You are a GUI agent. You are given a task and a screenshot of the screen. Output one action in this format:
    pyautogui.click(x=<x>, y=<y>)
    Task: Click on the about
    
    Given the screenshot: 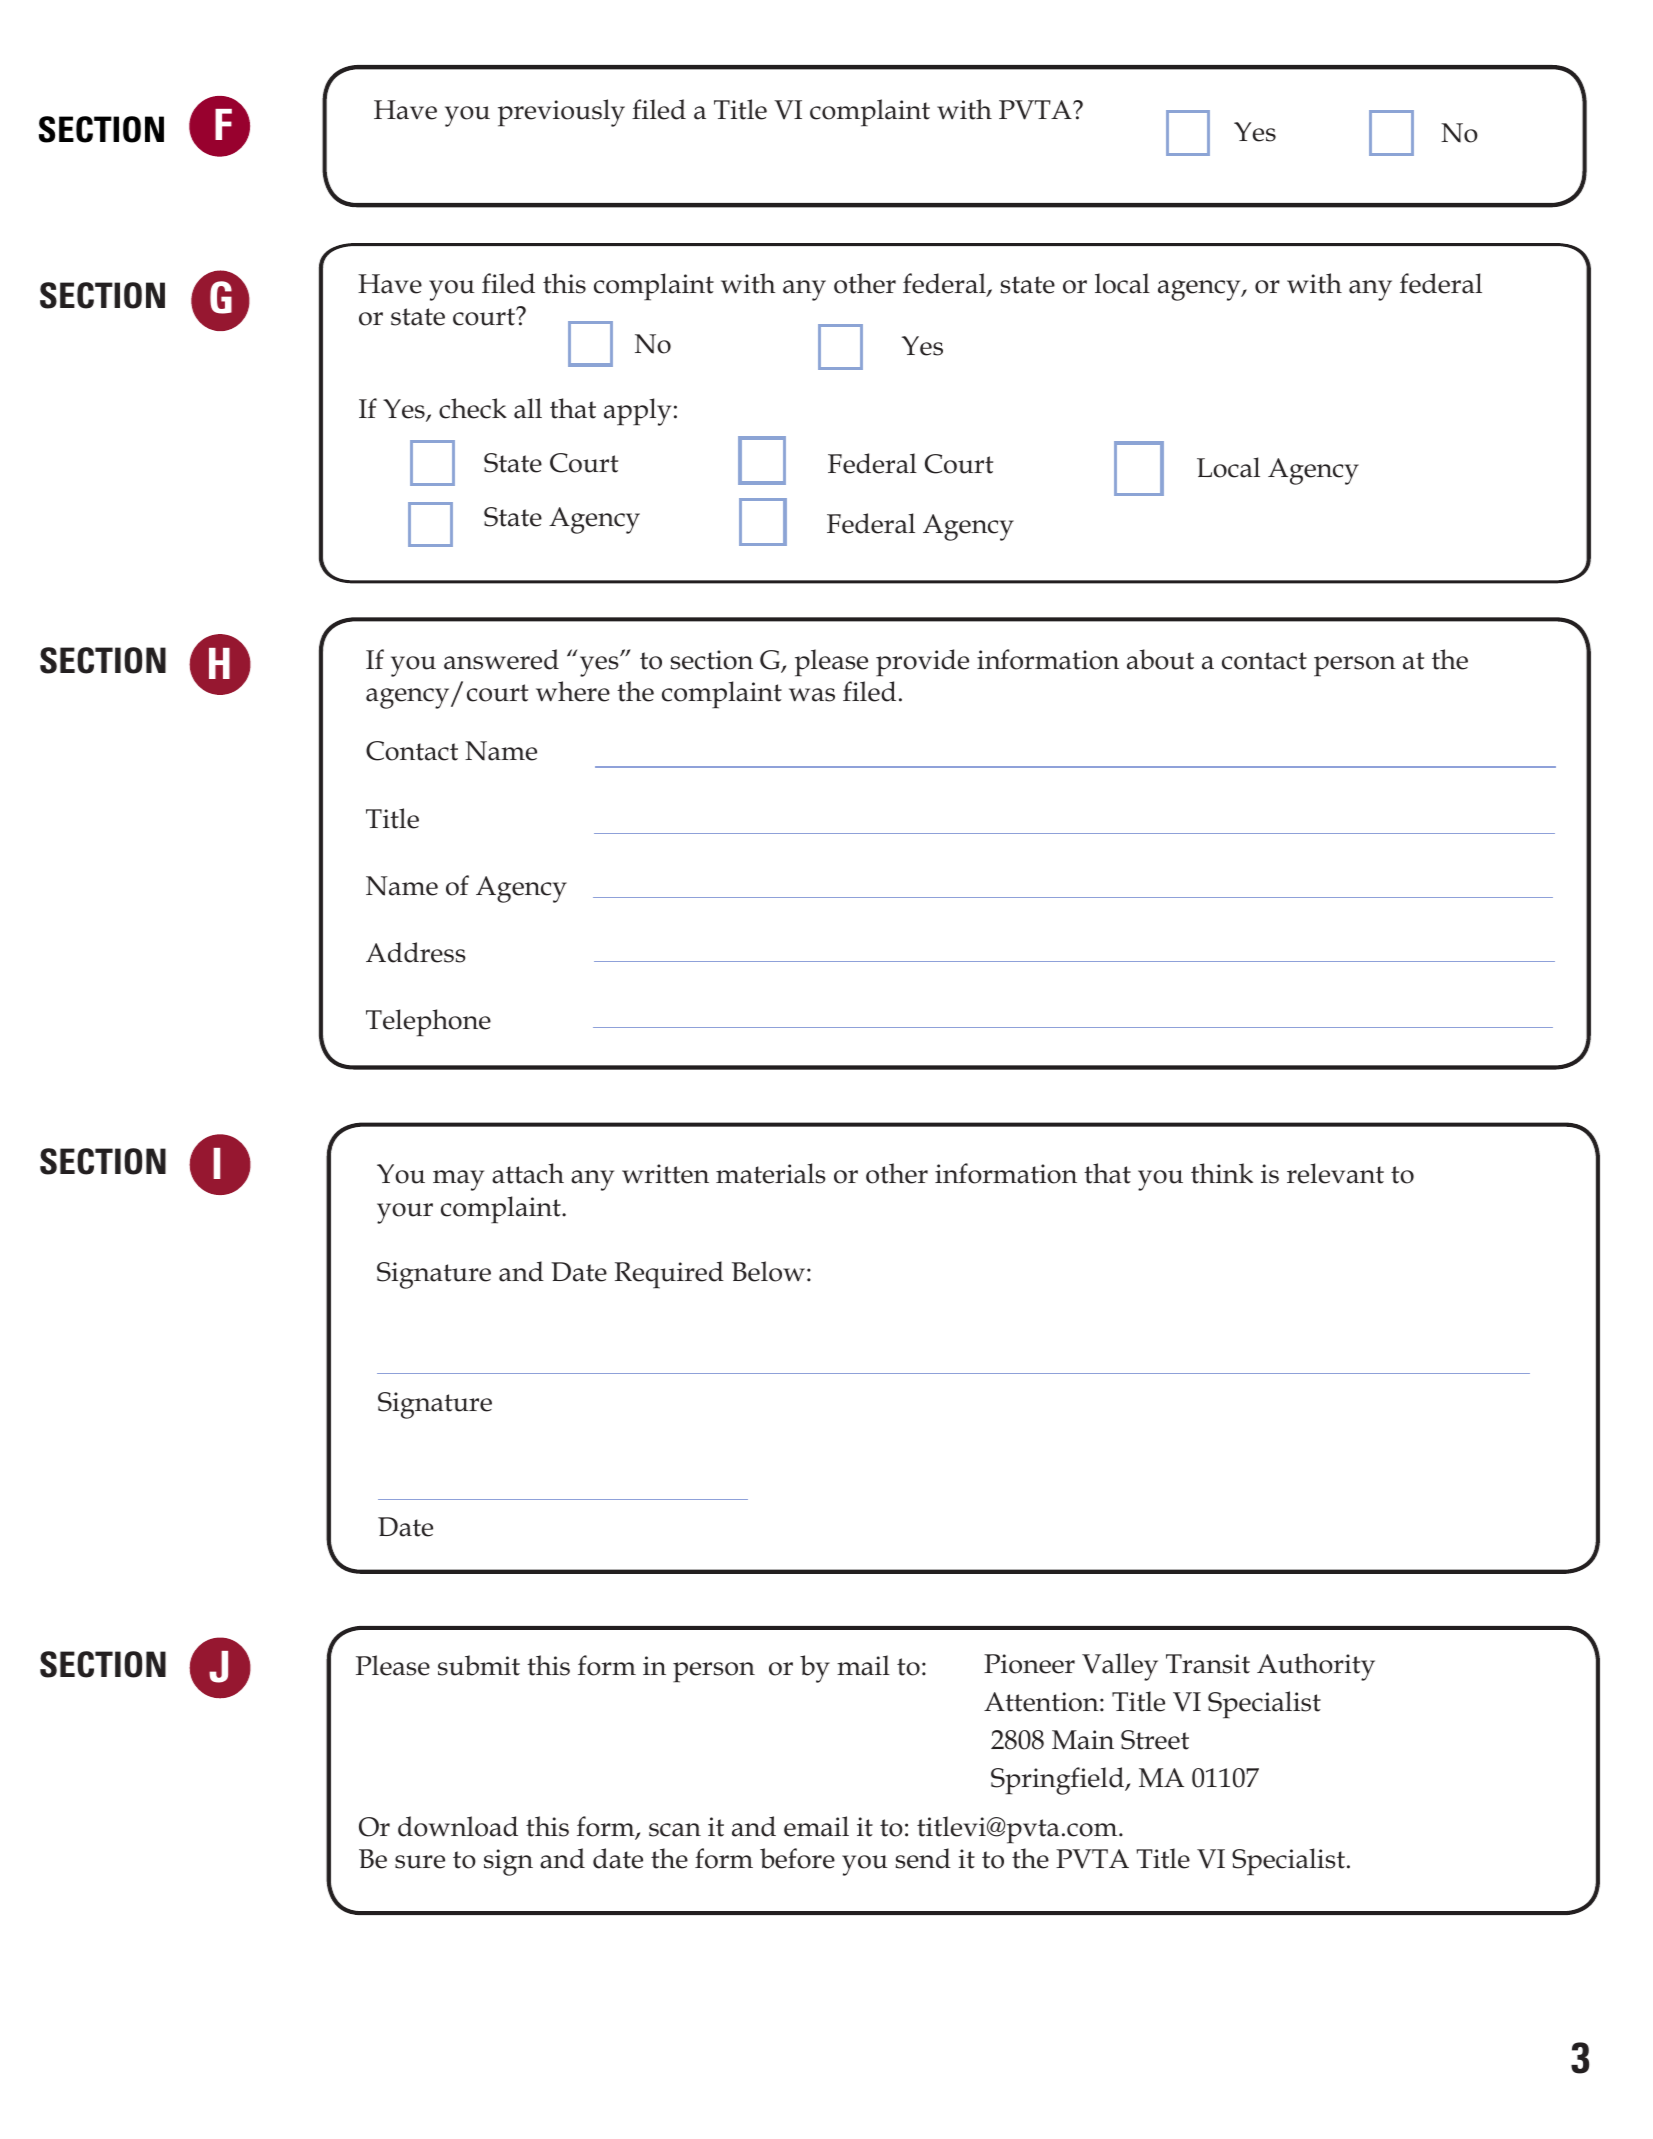 What is the action you would take?
    pyautogui.click(x=1160, y=659)
